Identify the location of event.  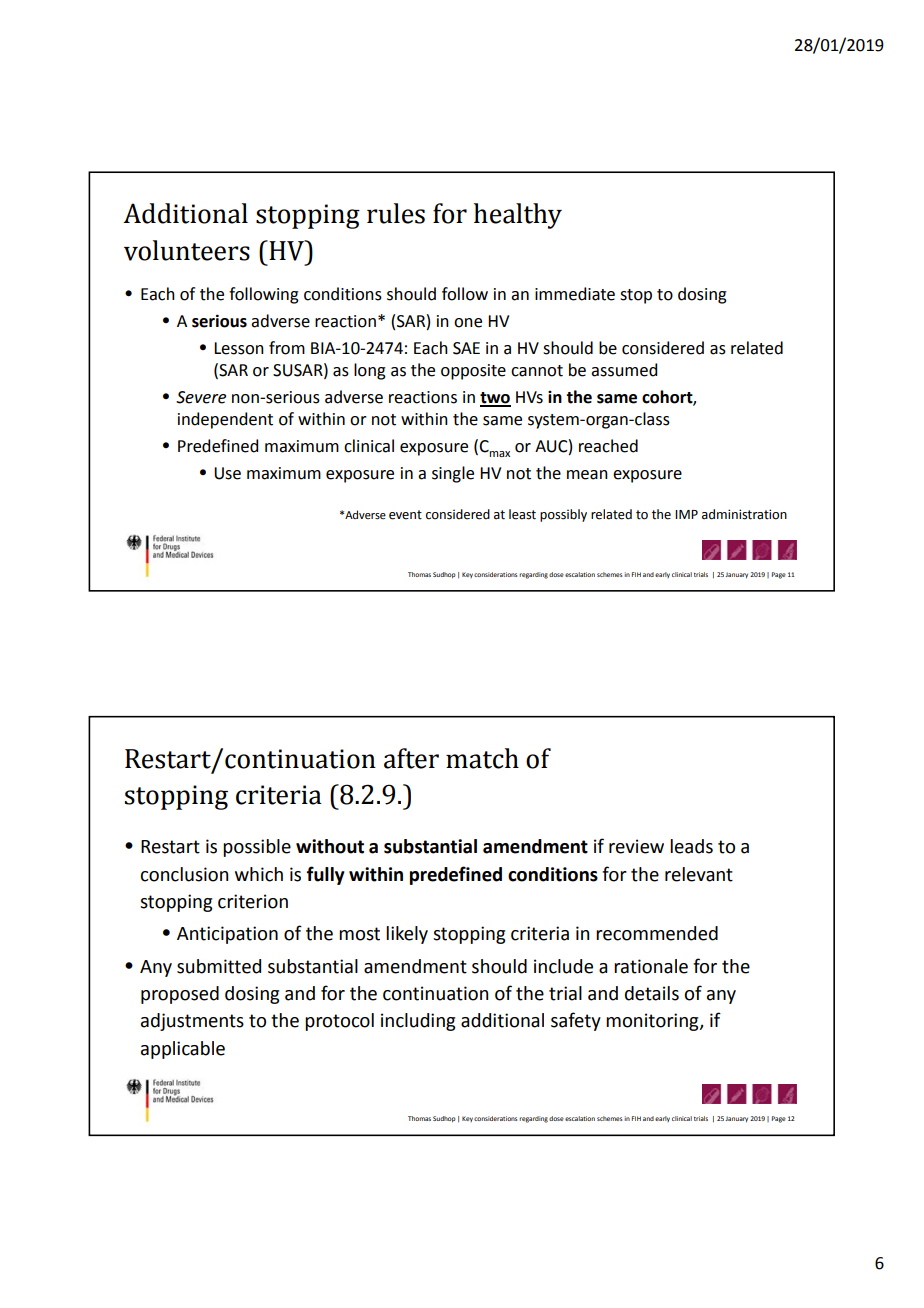
(405, 515).
